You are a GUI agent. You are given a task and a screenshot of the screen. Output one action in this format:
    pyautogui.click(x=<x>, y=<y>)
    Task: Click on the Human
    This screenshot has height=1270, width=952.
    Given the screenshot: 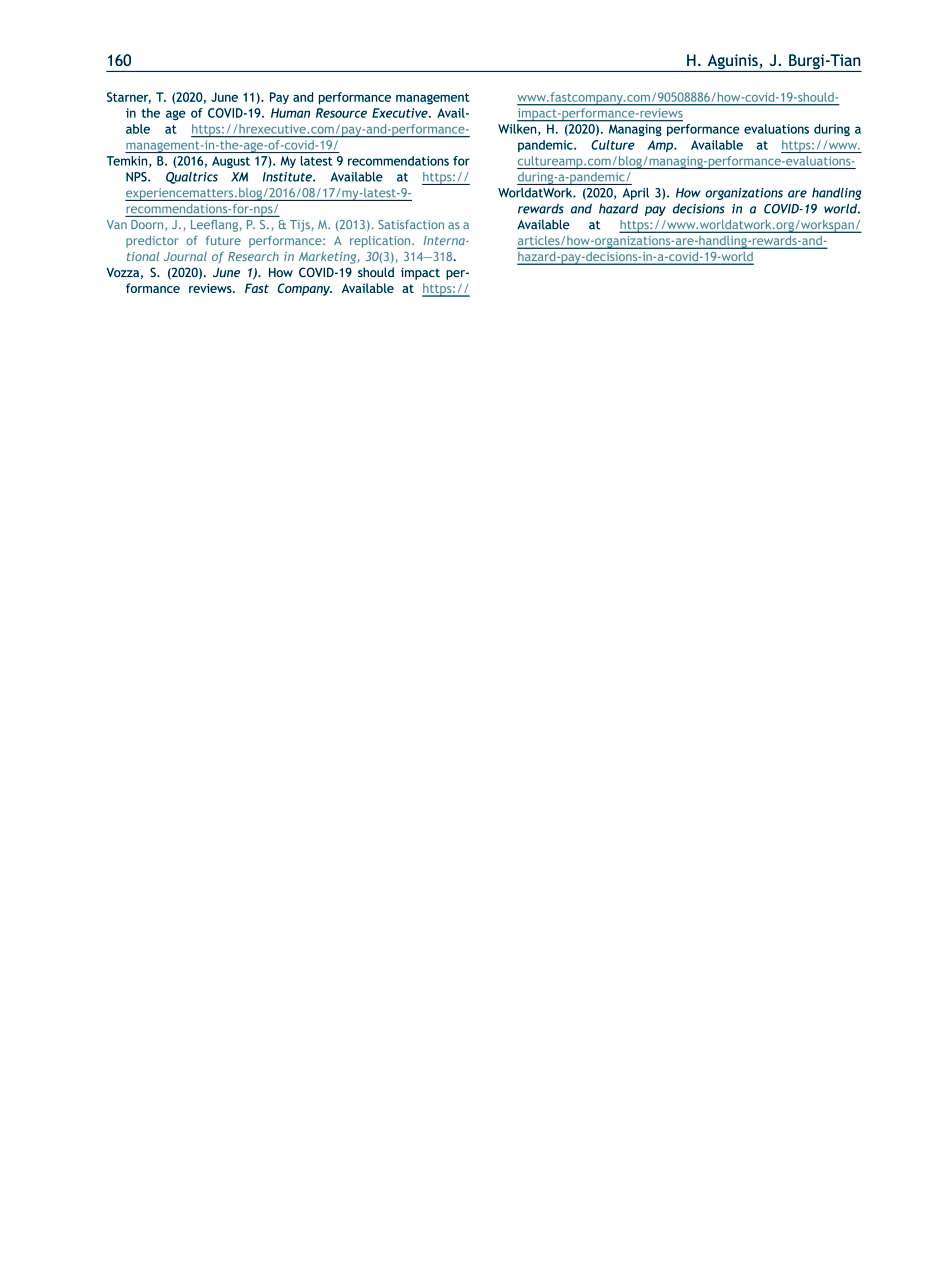 What is the action you would take?
    pyautogui.click(x=290, y=113)
